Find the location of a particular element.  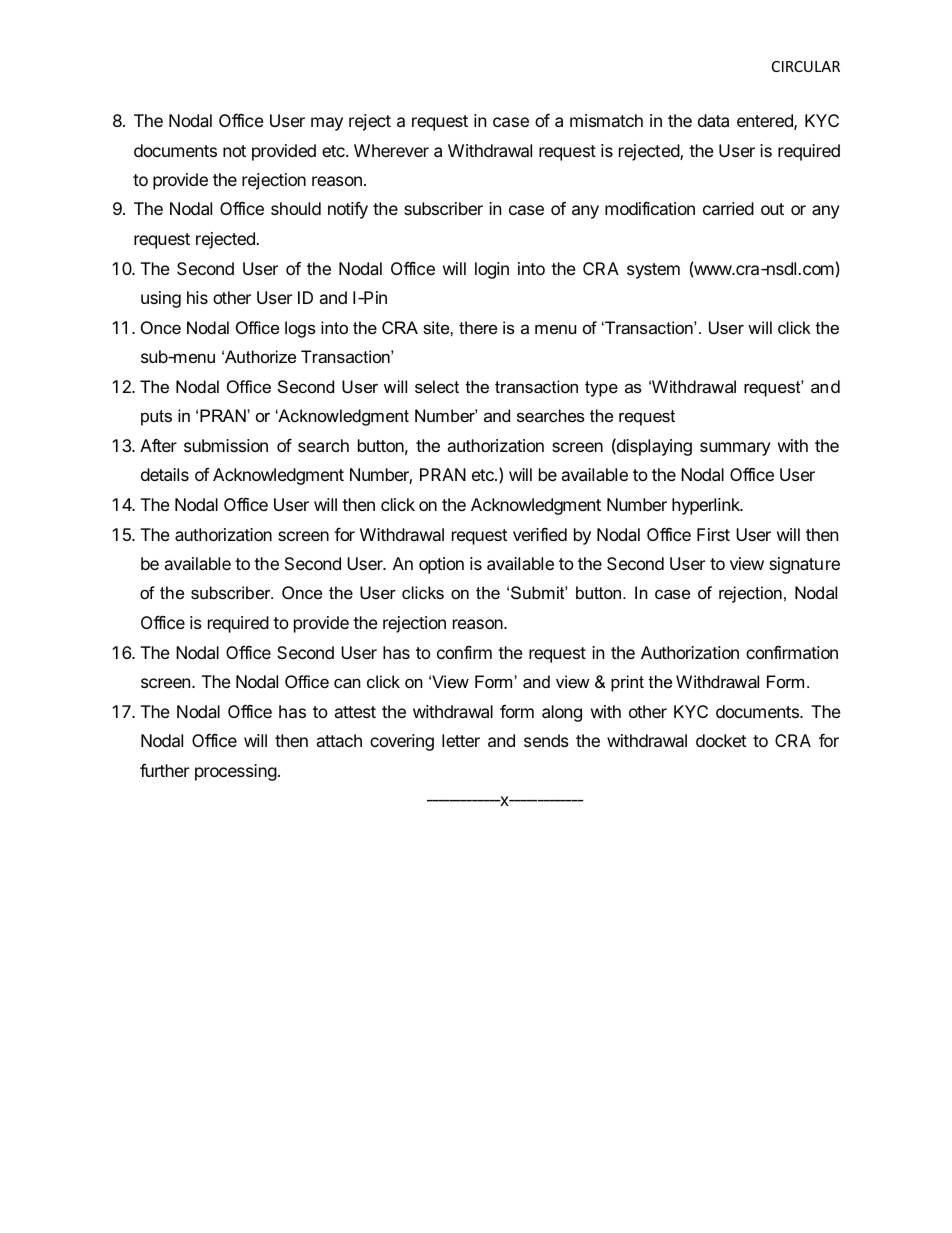

may is located at coordinates (327, 124).
